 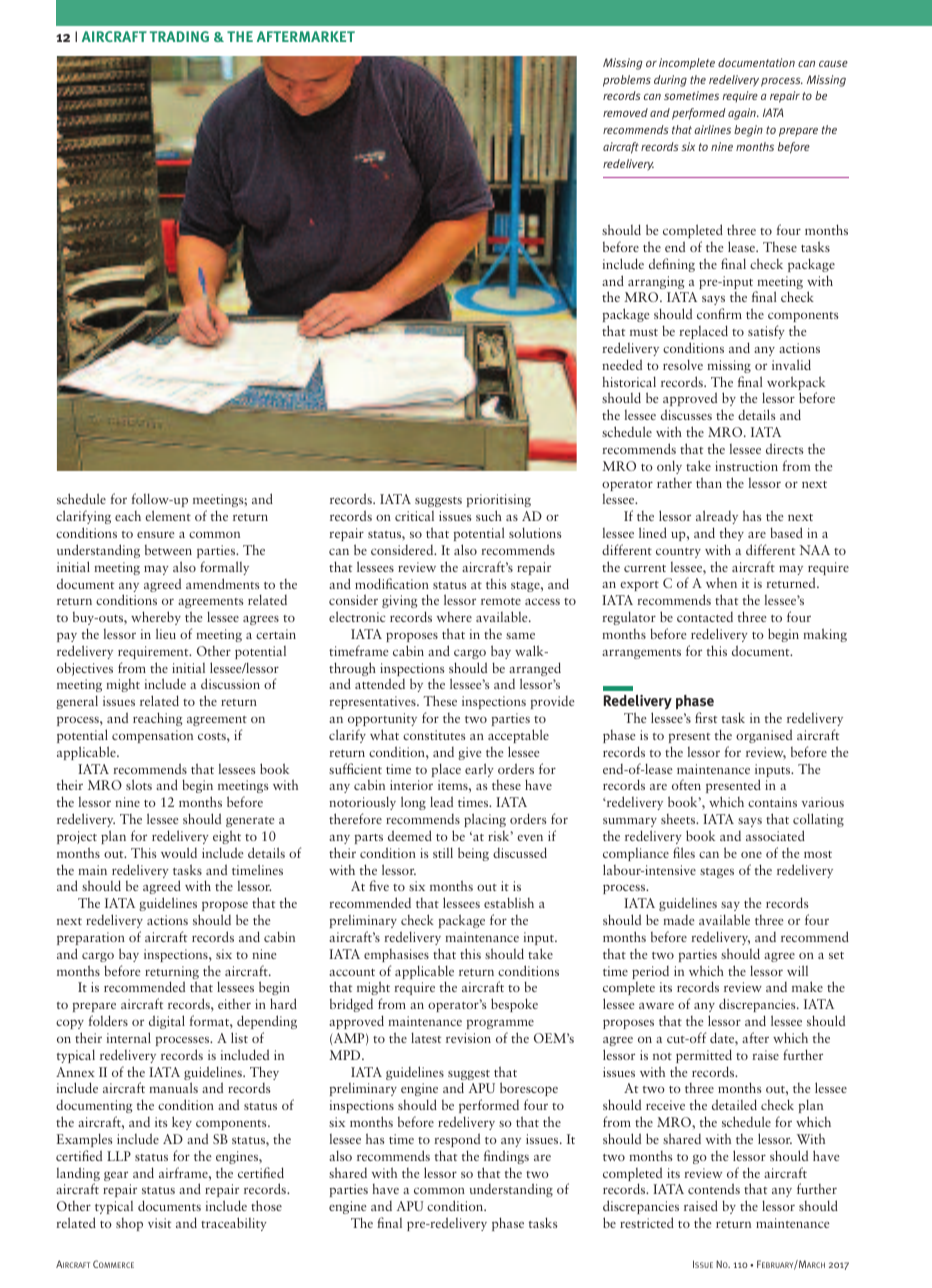 I want to click on organised, so click(x=764, y=736).
